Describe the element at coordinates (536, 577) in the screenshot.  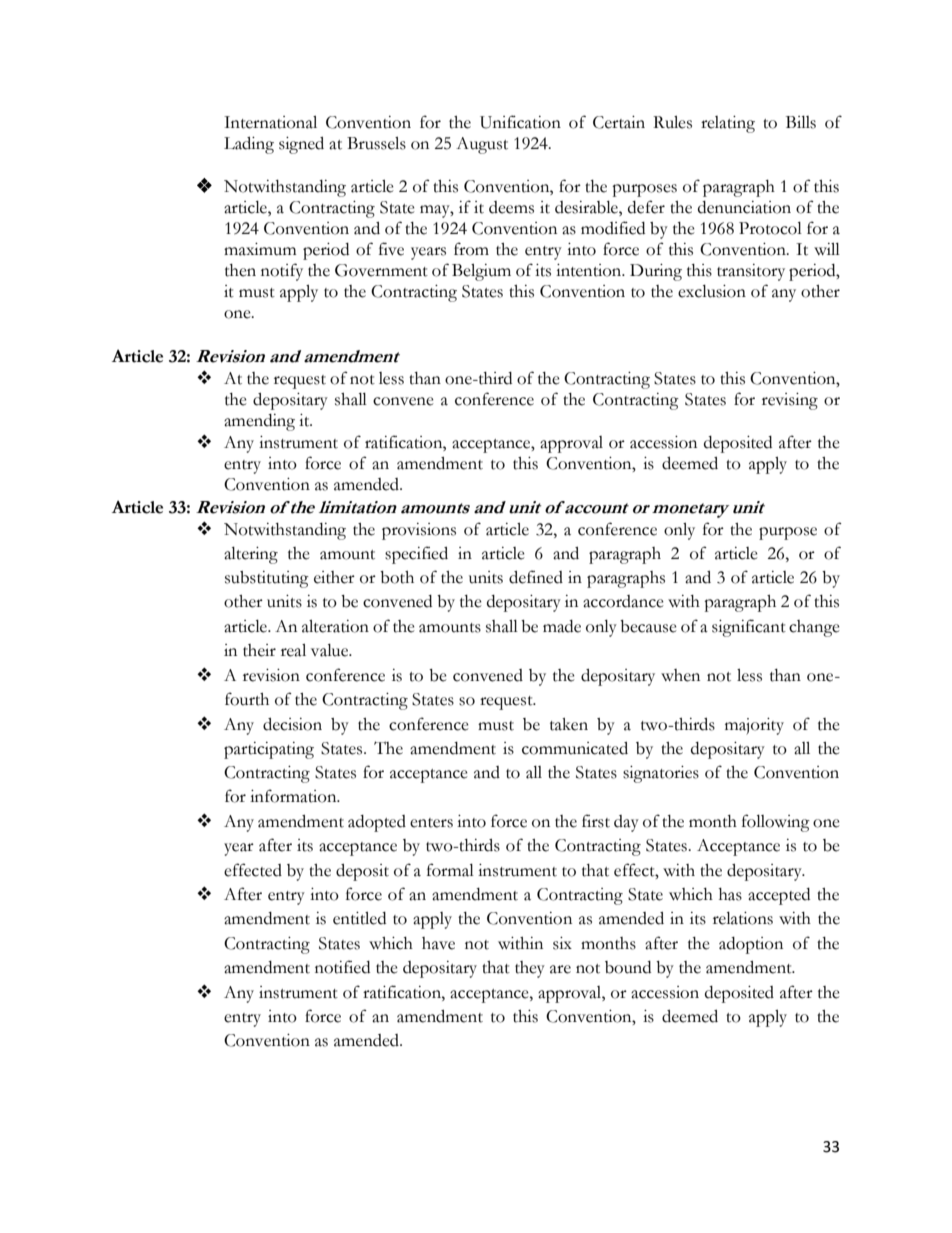
I see `defined` at that location.
